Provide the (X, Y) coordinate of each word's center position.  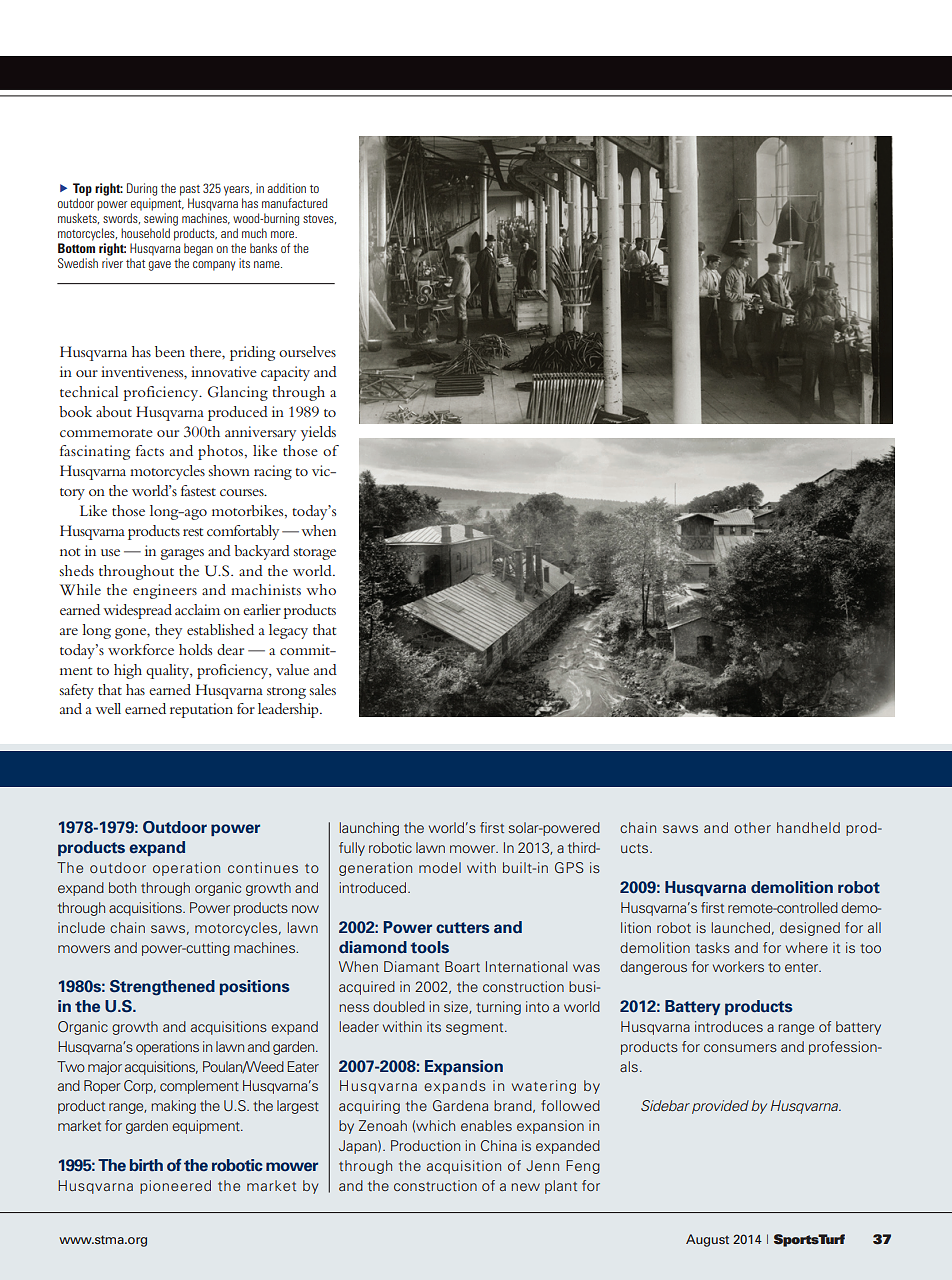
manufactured (294, 203)
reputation (201, 710)
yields (318, 433)
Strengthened (162, 988)
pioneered (175, 1187)
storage (315, 554)
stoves (319, 219)
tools (429, 947)
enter (803, 967)
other (752, 827)
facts (150, 450)
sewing (161, 219)
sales (323, 689)
